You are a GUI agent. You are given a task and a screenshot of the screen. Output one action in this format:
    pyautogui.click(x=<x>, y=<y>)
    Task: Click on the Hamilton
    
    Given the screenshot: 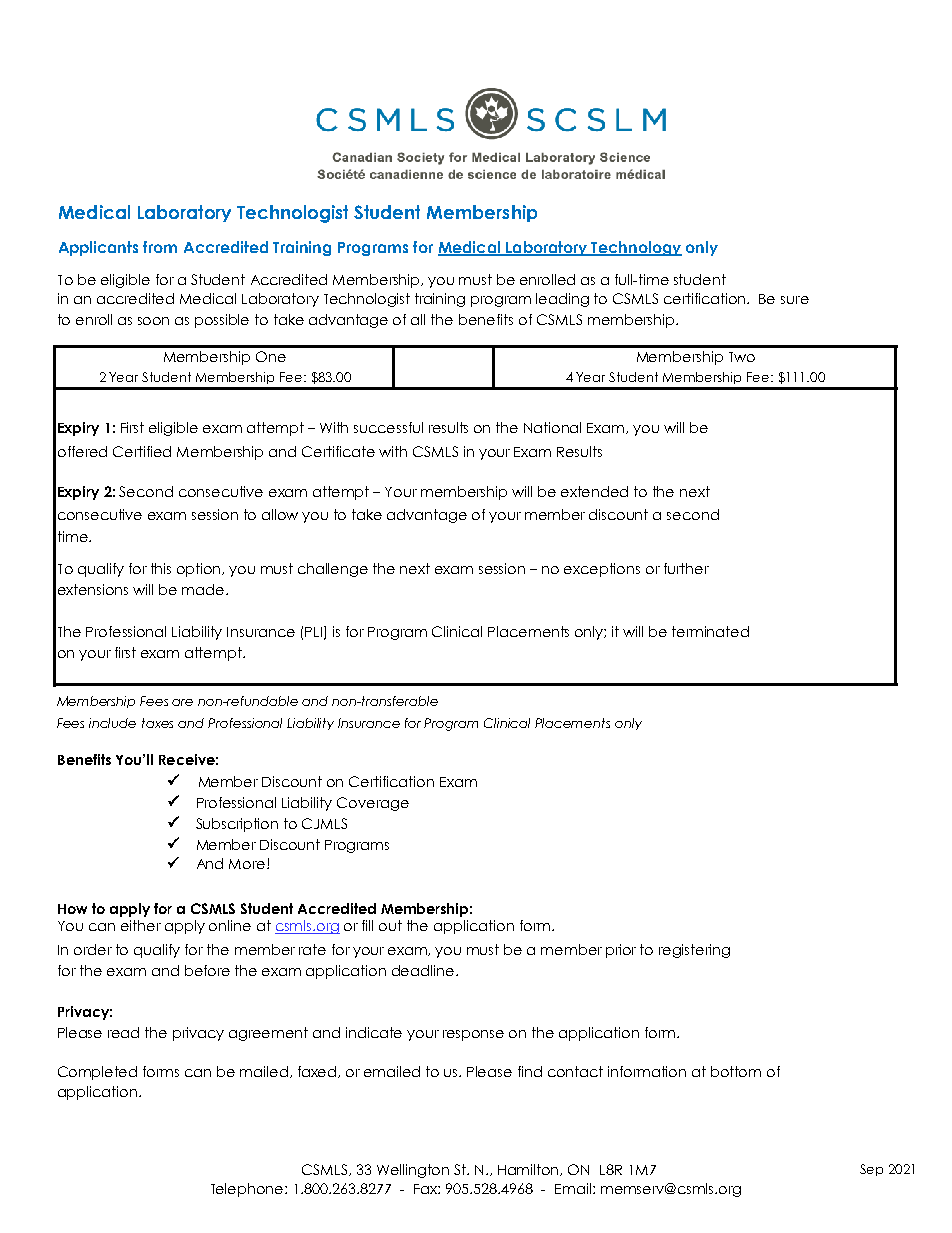 What is the action you would take?
    pyautogui.click(x=530, y=1170)
